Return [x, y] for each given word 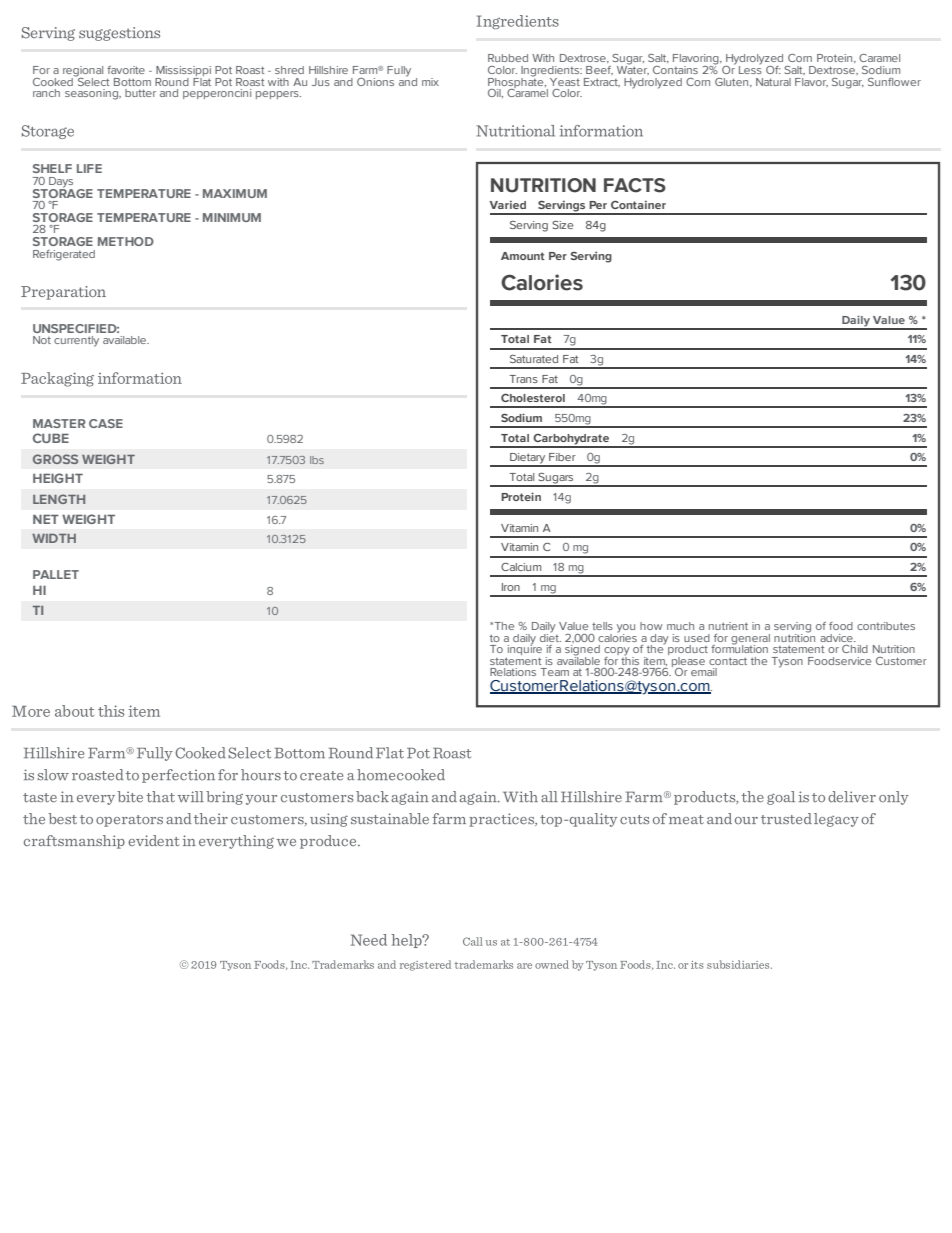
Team [555, 672]
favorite [126, 70]
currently [76, 341]
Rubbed [508, 58]
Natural [773, 82]
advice [837, 638]
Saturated [534, 359]
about [74, 711]
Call [473, 941]
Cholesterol [533, 397]
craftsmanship [74, 842]
